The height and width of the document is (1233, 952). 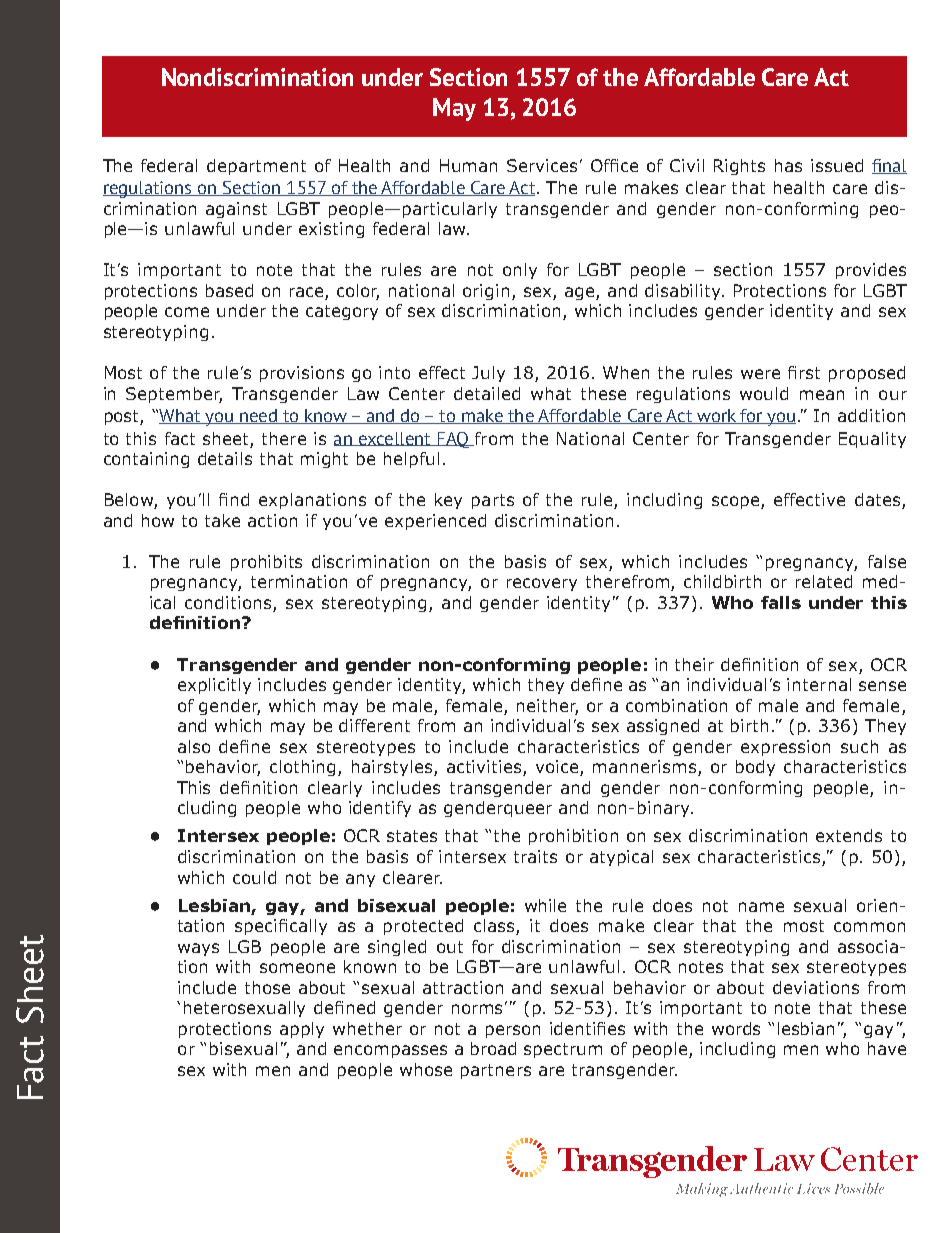 What do you see at coordinates (788, 165) in the document?
I see `has` at bounding box center [788, 165].
